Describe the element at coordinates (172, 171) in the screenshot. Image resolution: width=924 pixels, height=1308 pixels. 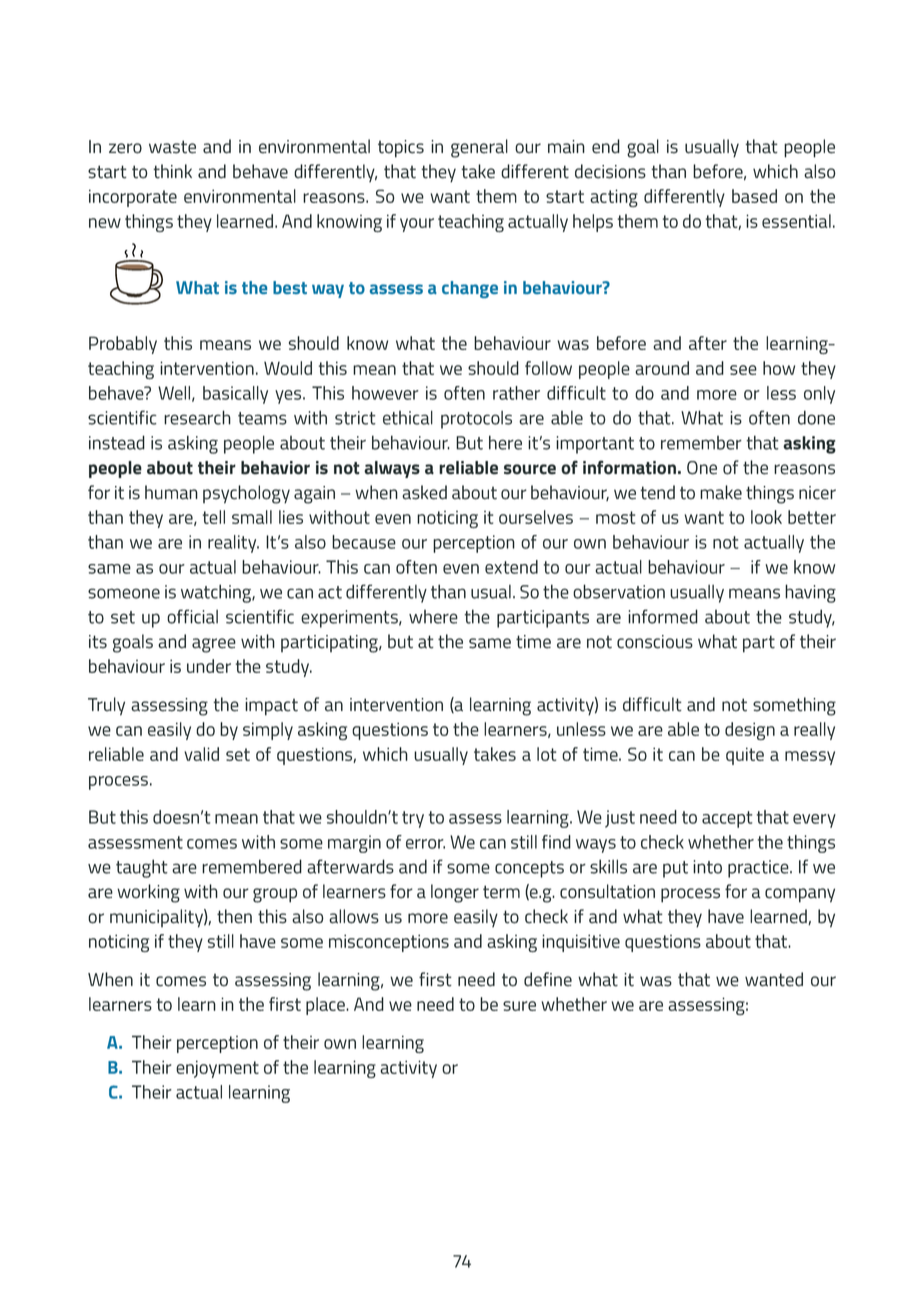
I see `think` at that location.
